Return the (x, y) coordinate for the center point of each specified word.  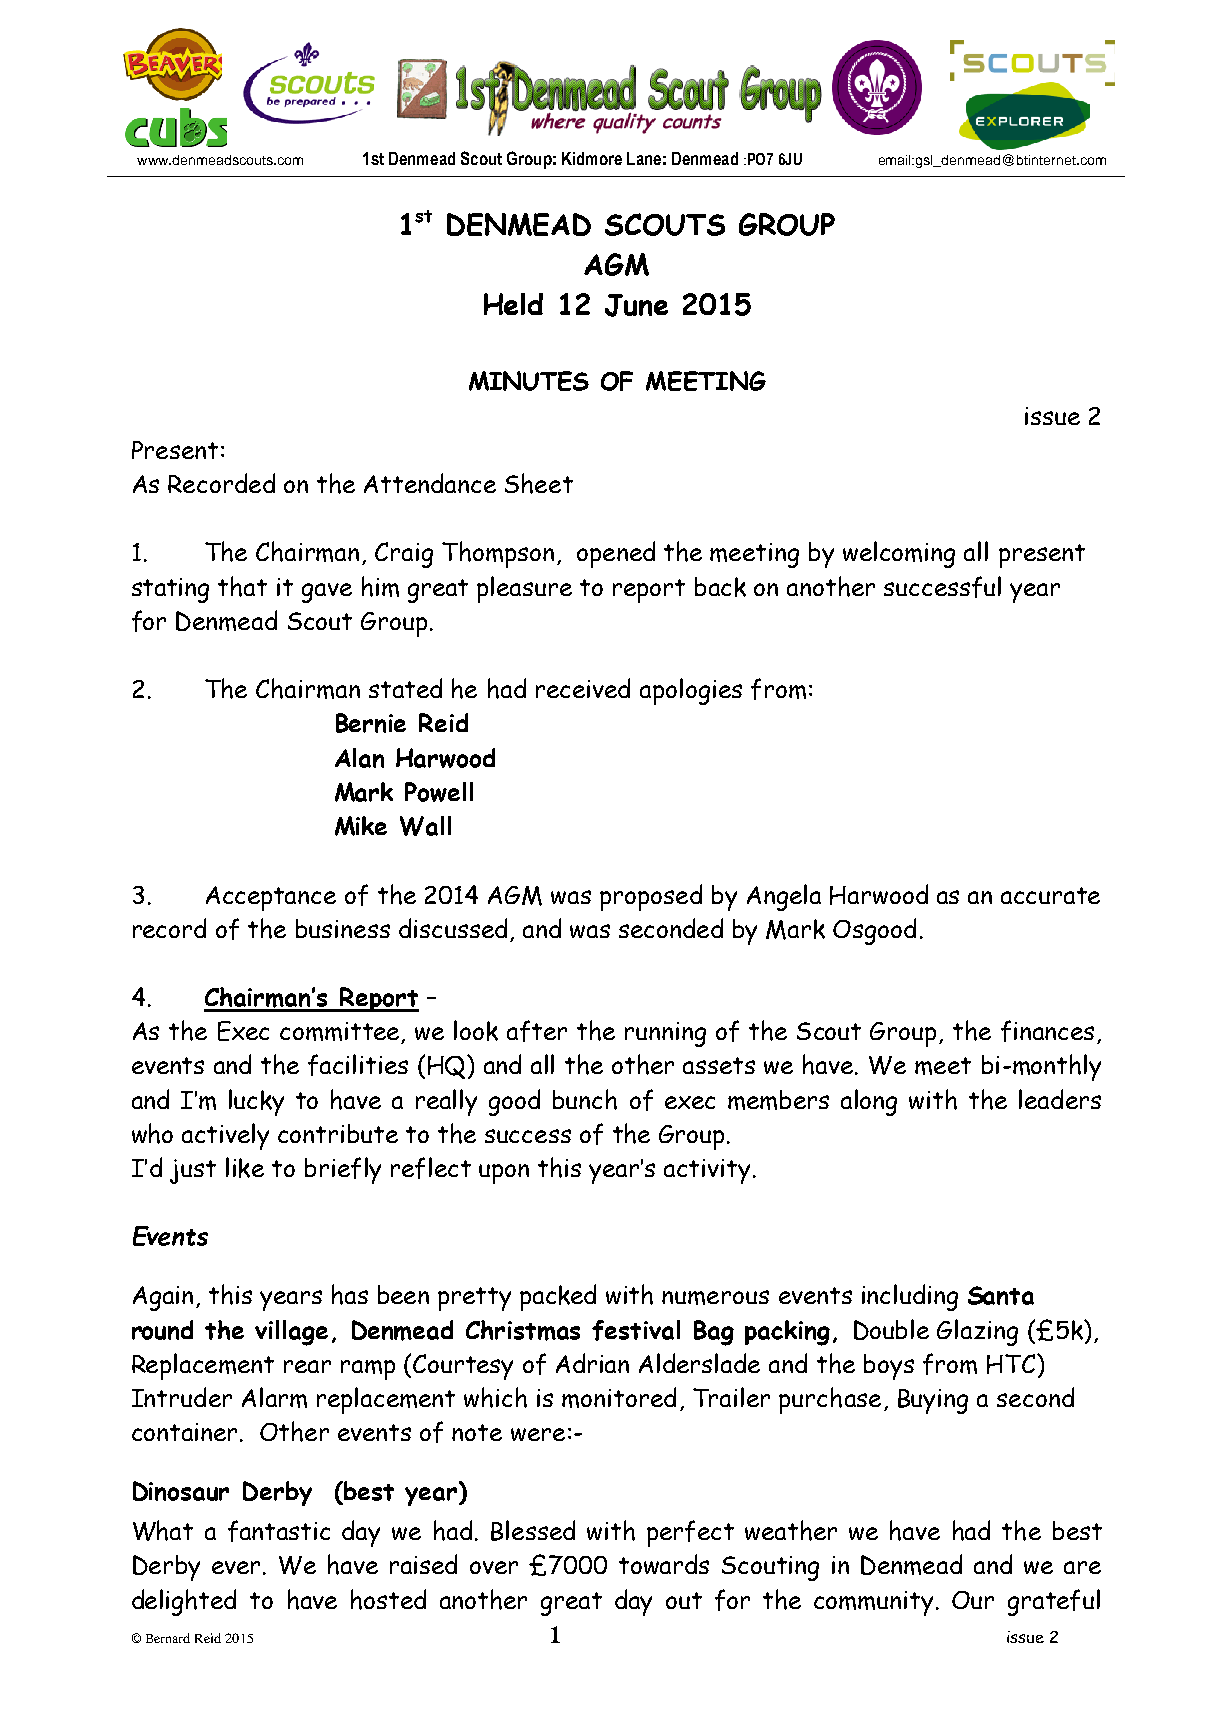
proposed (651, 897)
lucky (256, 1102)
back (720, 587)
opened (616, 554)
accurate (1050, 895)
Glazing (977, 1332)
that (242, 586)
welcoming (899, 554)
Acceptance (271, 898)
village (291, 1333)
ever (236, 1567)
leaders (1060, 1099)
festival (636, 1330)
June (636, 305)
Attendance (430, 483)
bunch (585, 1099)
